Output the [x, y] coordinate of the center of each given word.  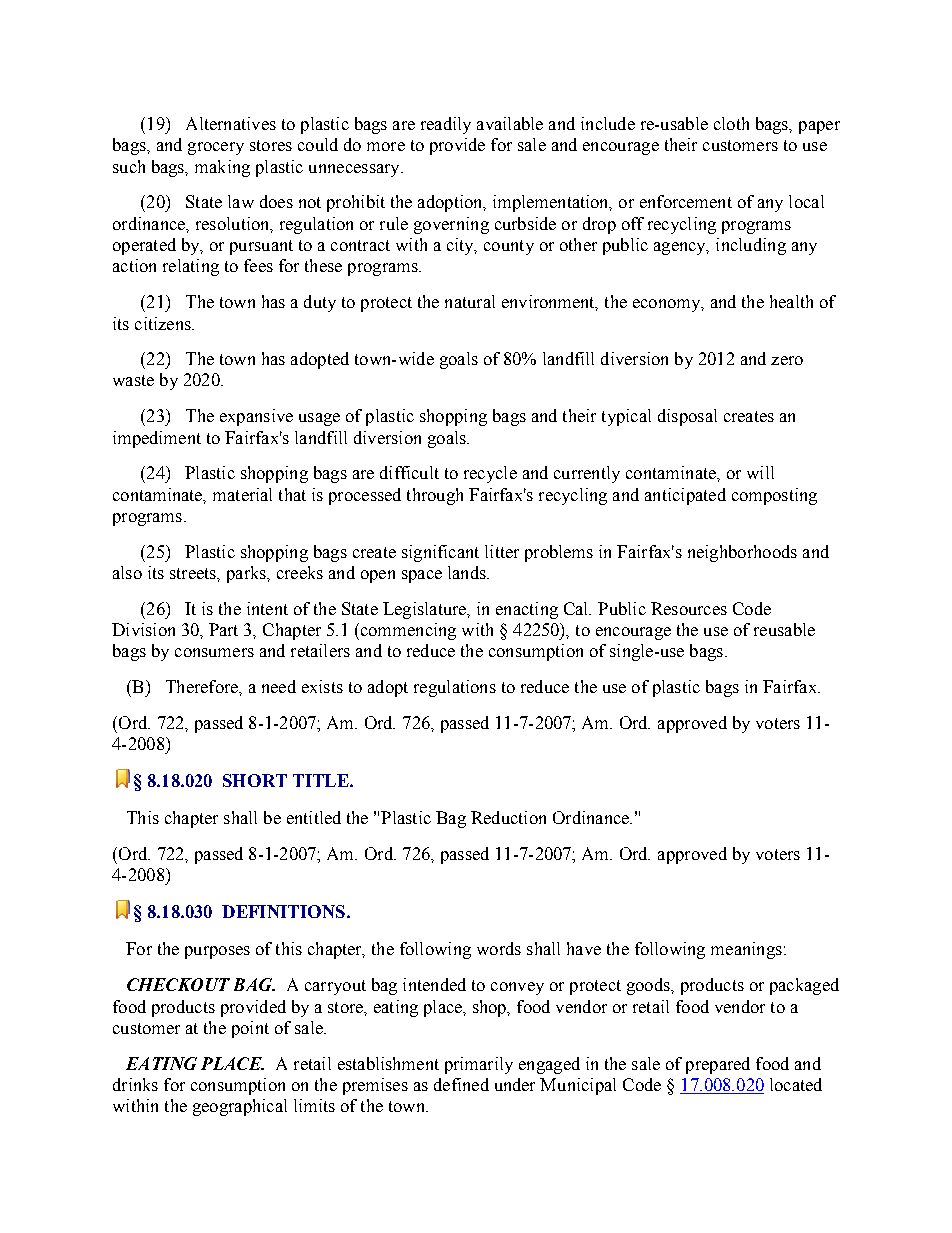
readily [446, 125]
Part [223, 629]
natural [470, 301]
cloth [731, 123]
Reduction [508, 817]
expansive [256, 417]
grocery [216, 148]
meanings [746, 950]
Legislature [426, 610]
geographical [240, 1107]
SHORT [255, 780]
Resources [689, 608]
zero [787, 360]
